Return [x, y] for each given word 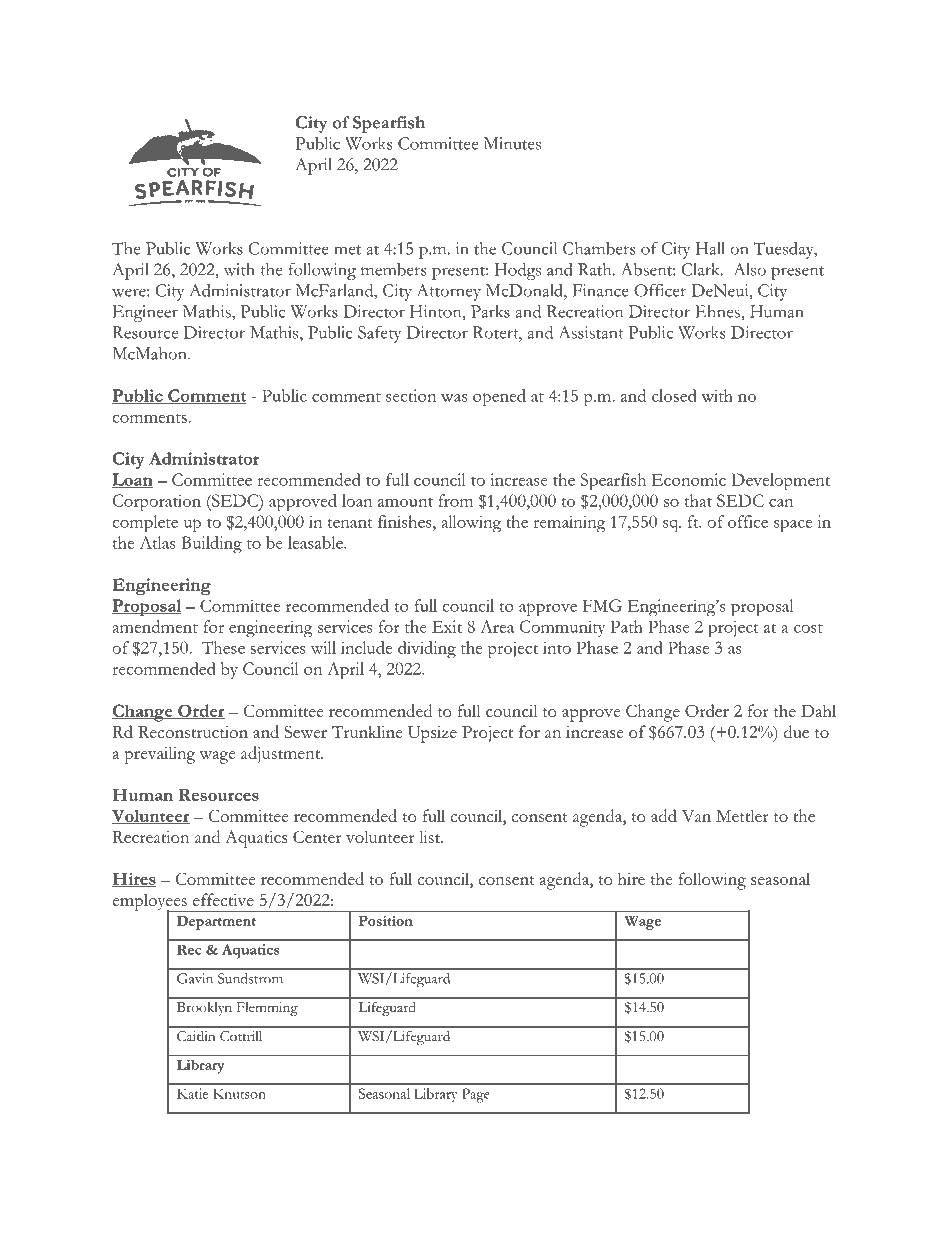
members [394, 269]
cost [808, 628]
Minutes [512, 143]
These [223, 647]
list [430, 836]
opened [499, 398]
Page [476, 1095]
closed [674, 395]
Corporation [157, 502]
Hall [710, 248]
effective [223, 899]
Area [497, 626]
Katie [192, 1093]
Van [696, 816]
